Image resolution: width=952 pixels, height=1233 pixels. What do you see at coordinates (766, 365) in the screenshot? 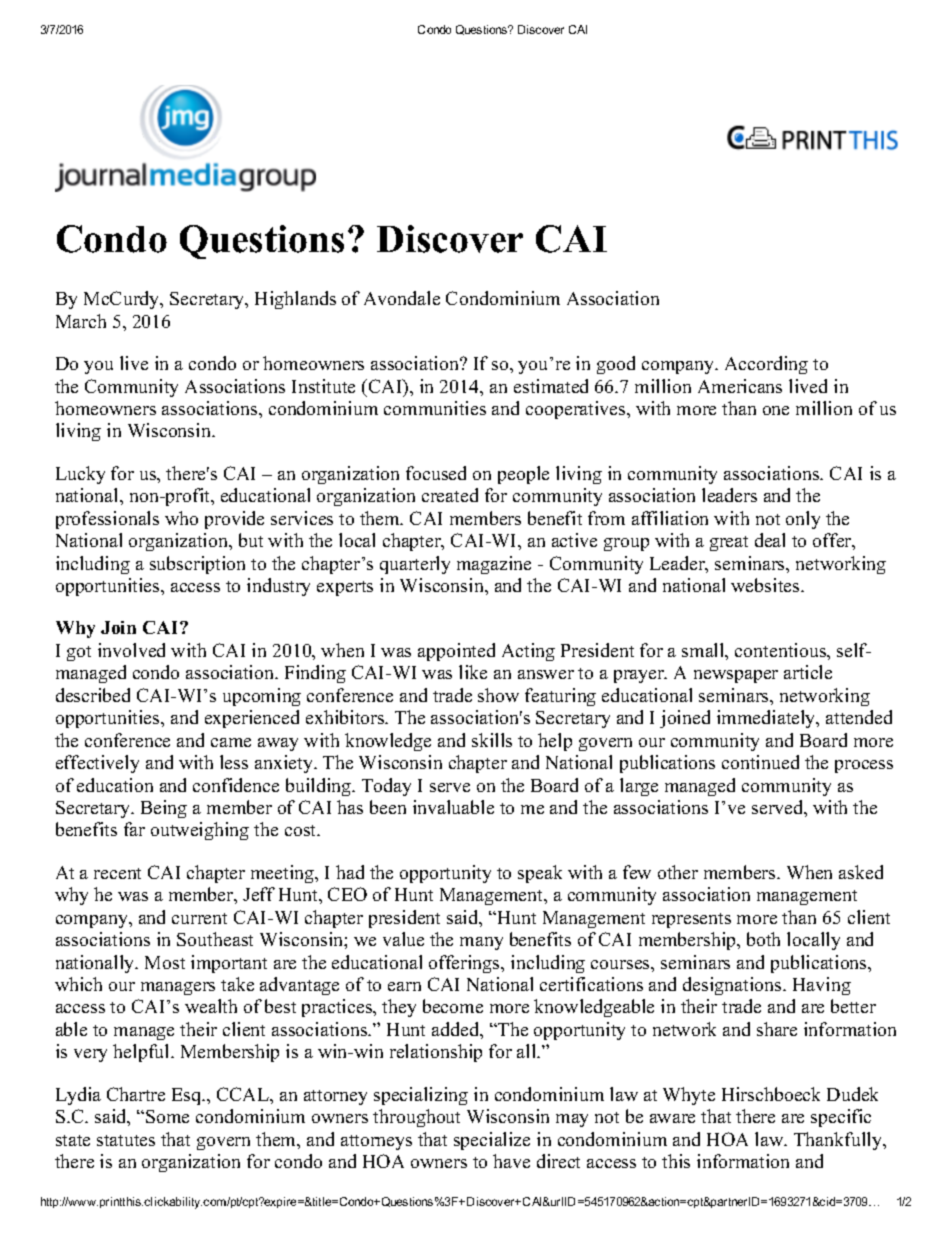
I see `According` at bounding box center [766, 365].
